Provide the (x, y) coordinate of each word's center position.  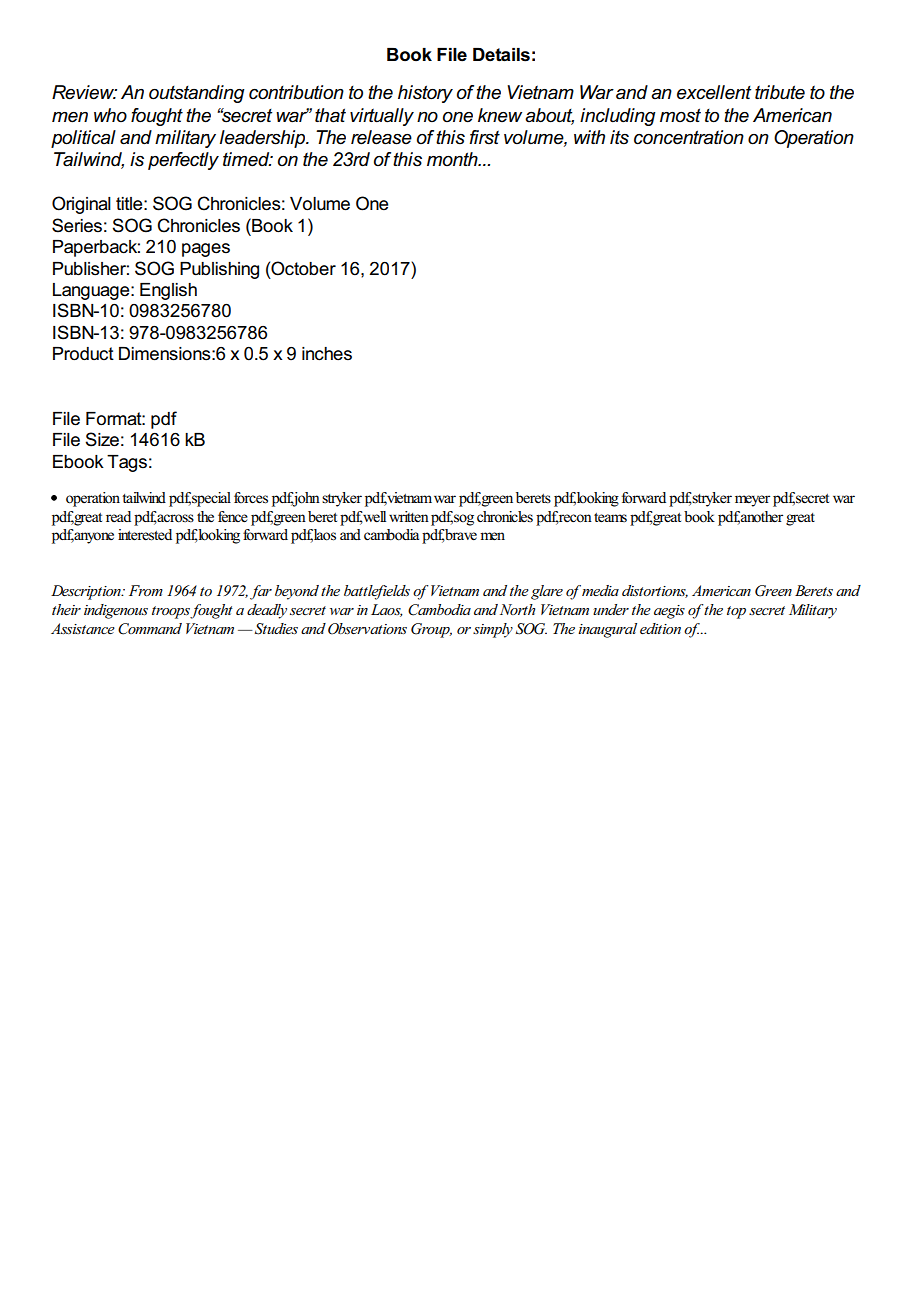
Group (431, 630)
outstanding (197, 94)
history (425, 94)
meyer (752, 501)
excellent (714, 92)
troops (171, 612)
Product (83, 354)
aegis (669, 612)
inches (327, 354)
